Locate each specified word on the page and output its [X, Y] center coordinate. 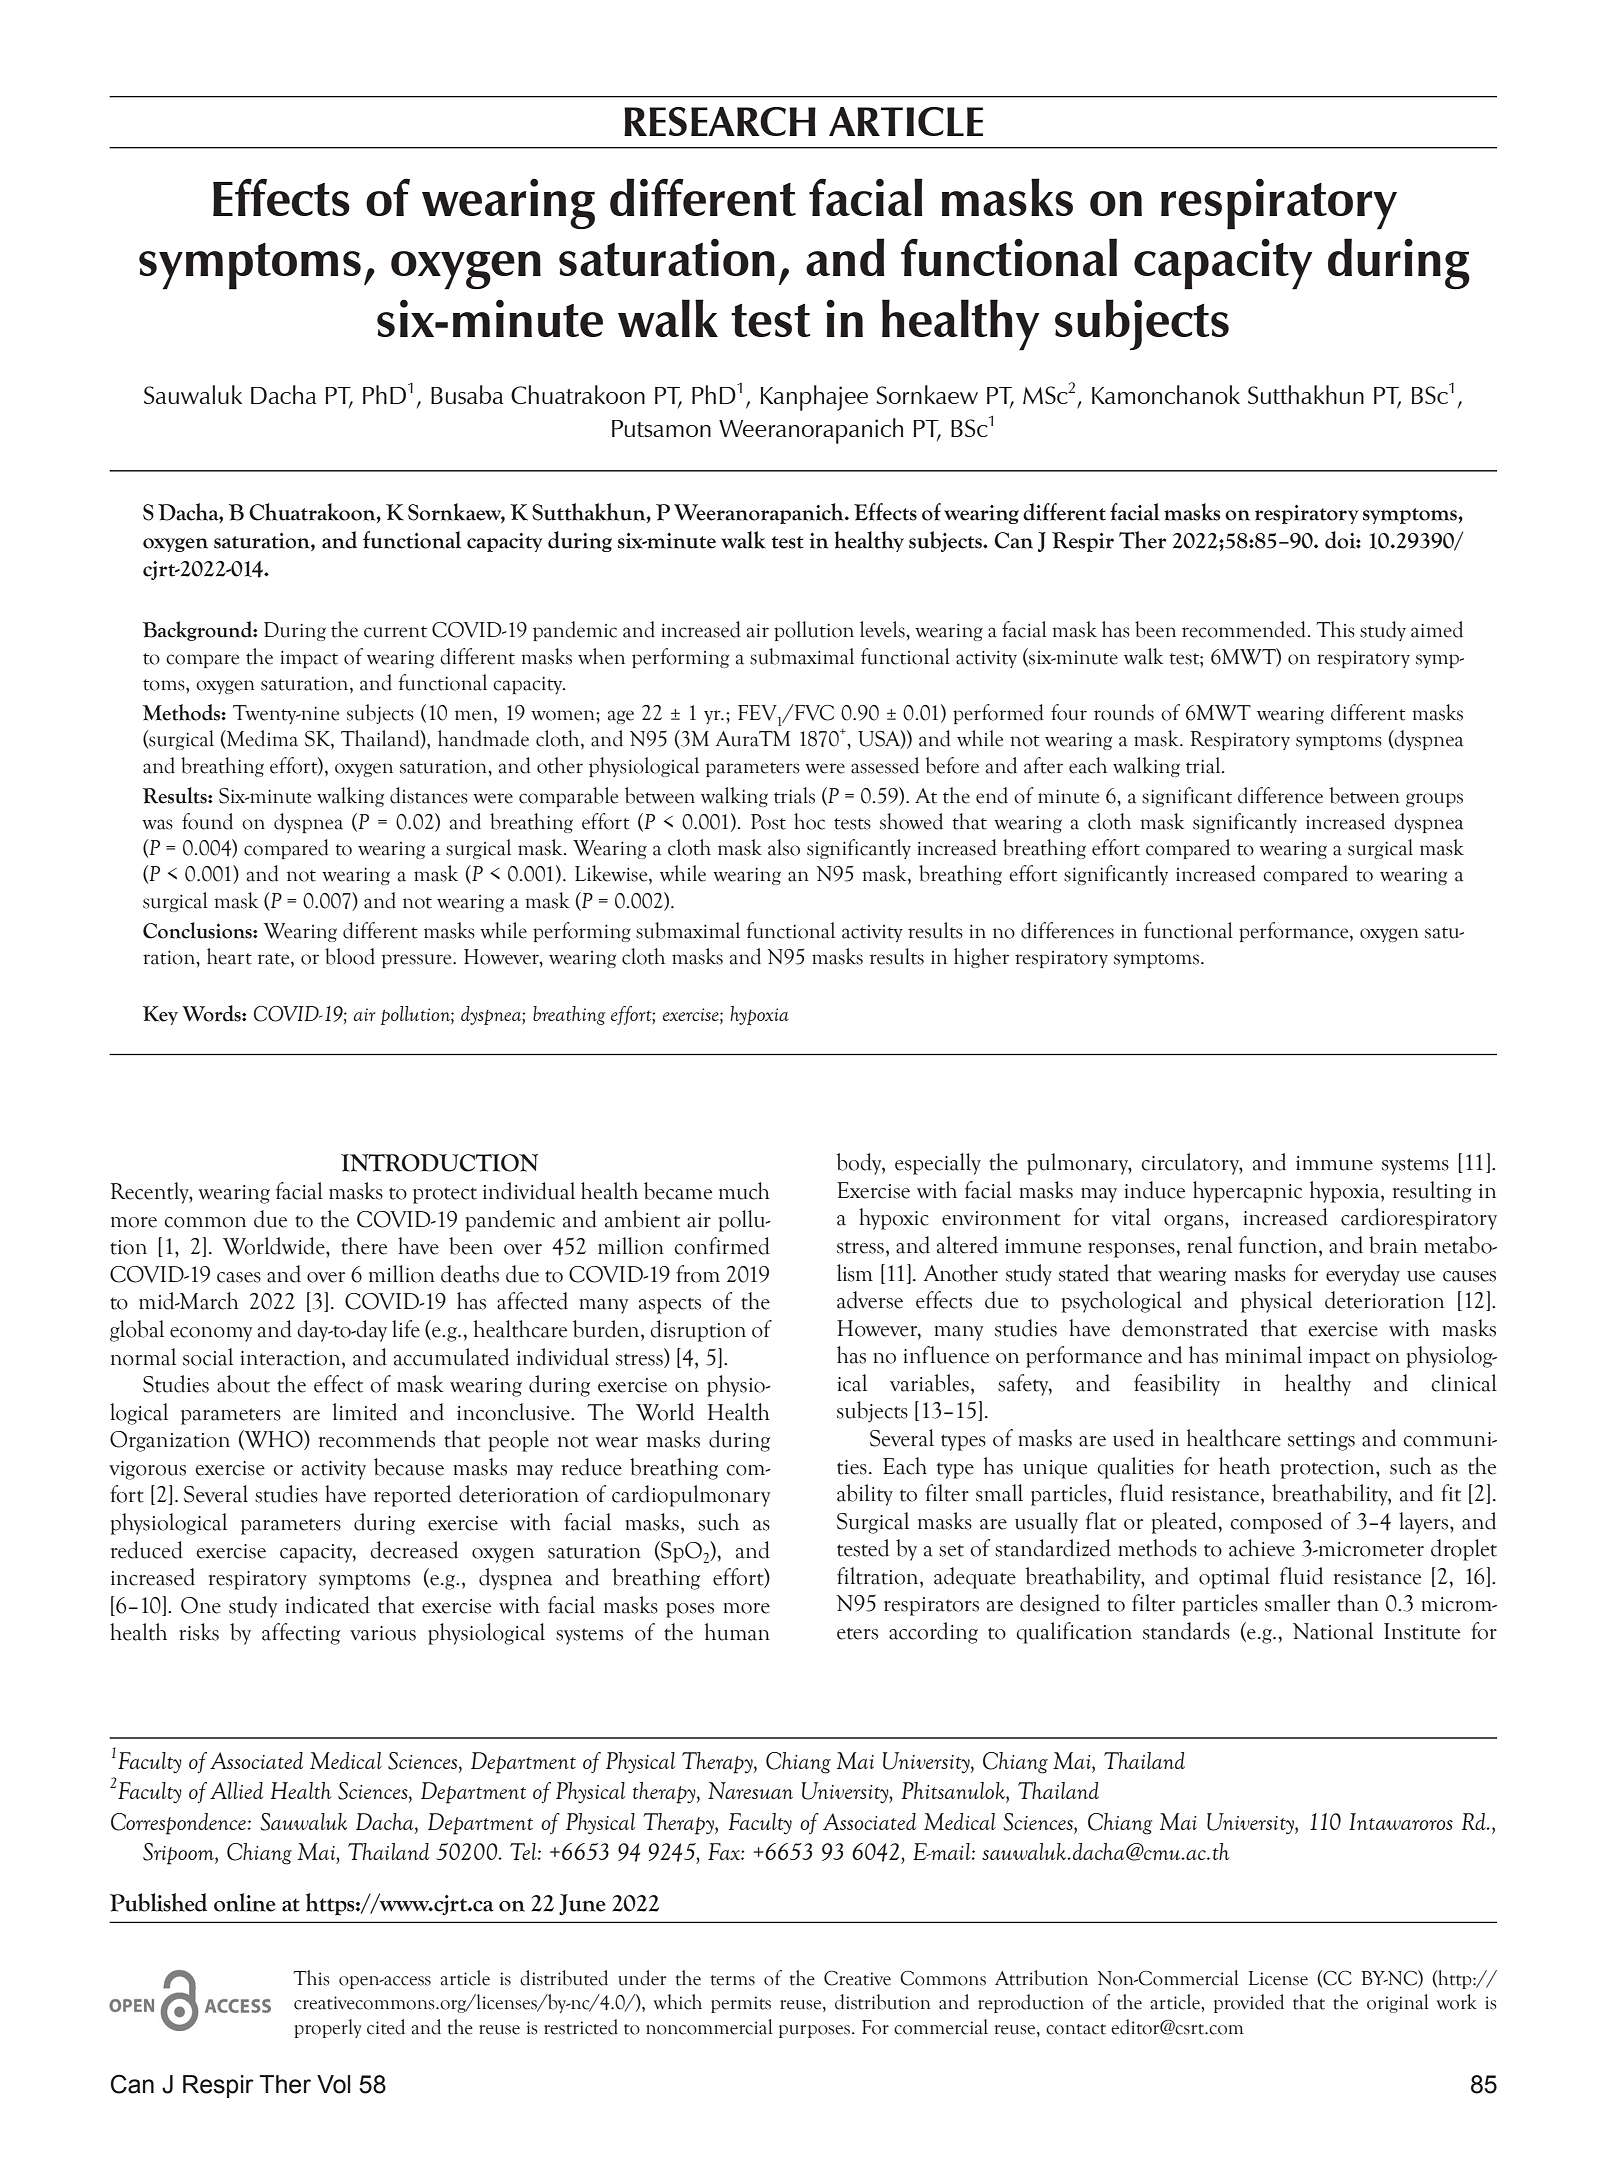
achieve [1262, 1548]
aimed [1437, 629]
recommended [1244, 629]
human [737, 1632]
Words [212, 1013]
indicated [327, 1605]
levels [883, 629]
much [744, 1191]
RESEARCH [720, 121]
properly [328, 2028]
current [395, 632]
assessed [885, 765]
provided [1249, 2003]
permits [741, 2004]
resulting [1432, 1192]
